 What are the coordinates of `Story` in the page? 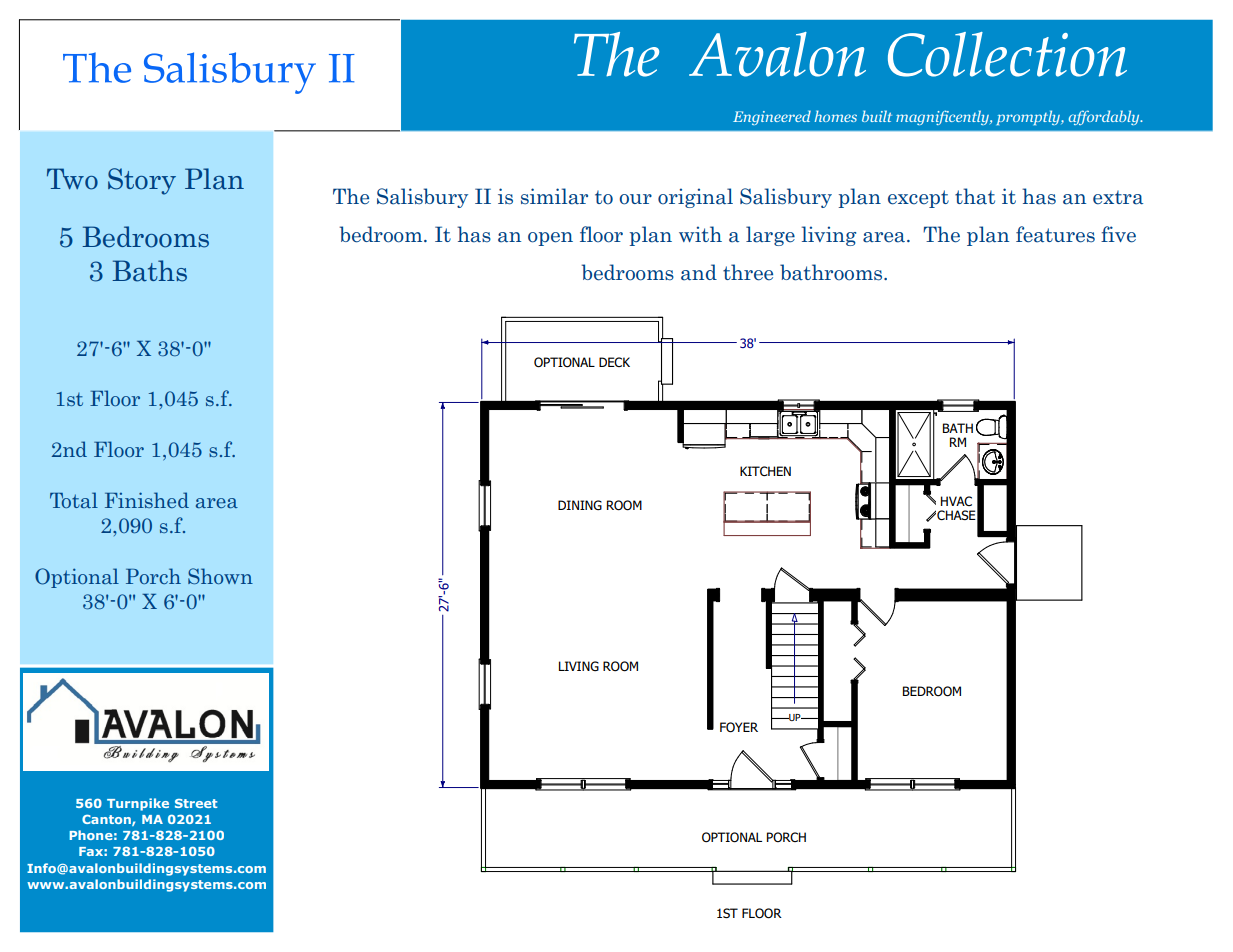 It's located at (142, 181).
